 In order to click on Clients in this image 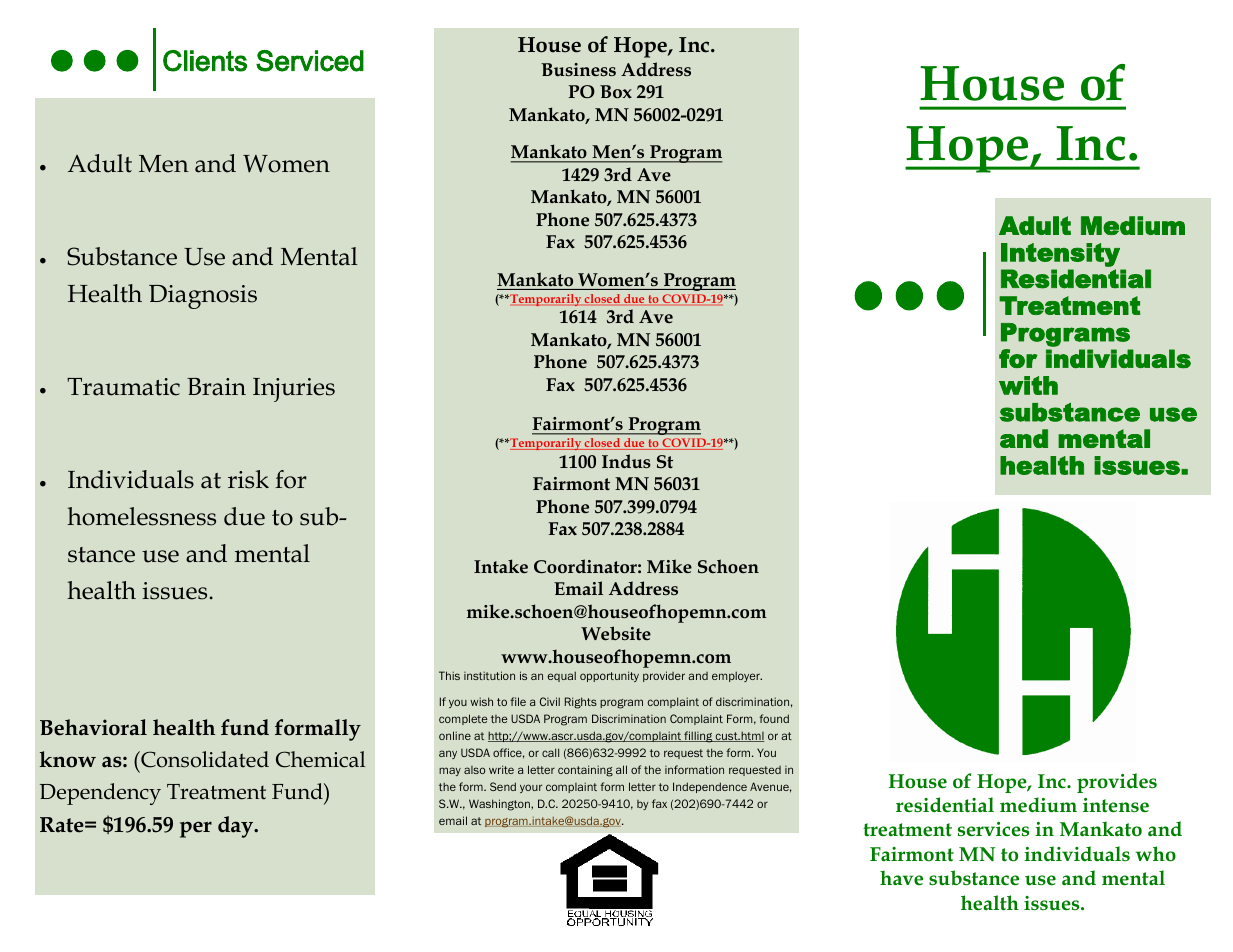, I will do `click(205, 61)`.
